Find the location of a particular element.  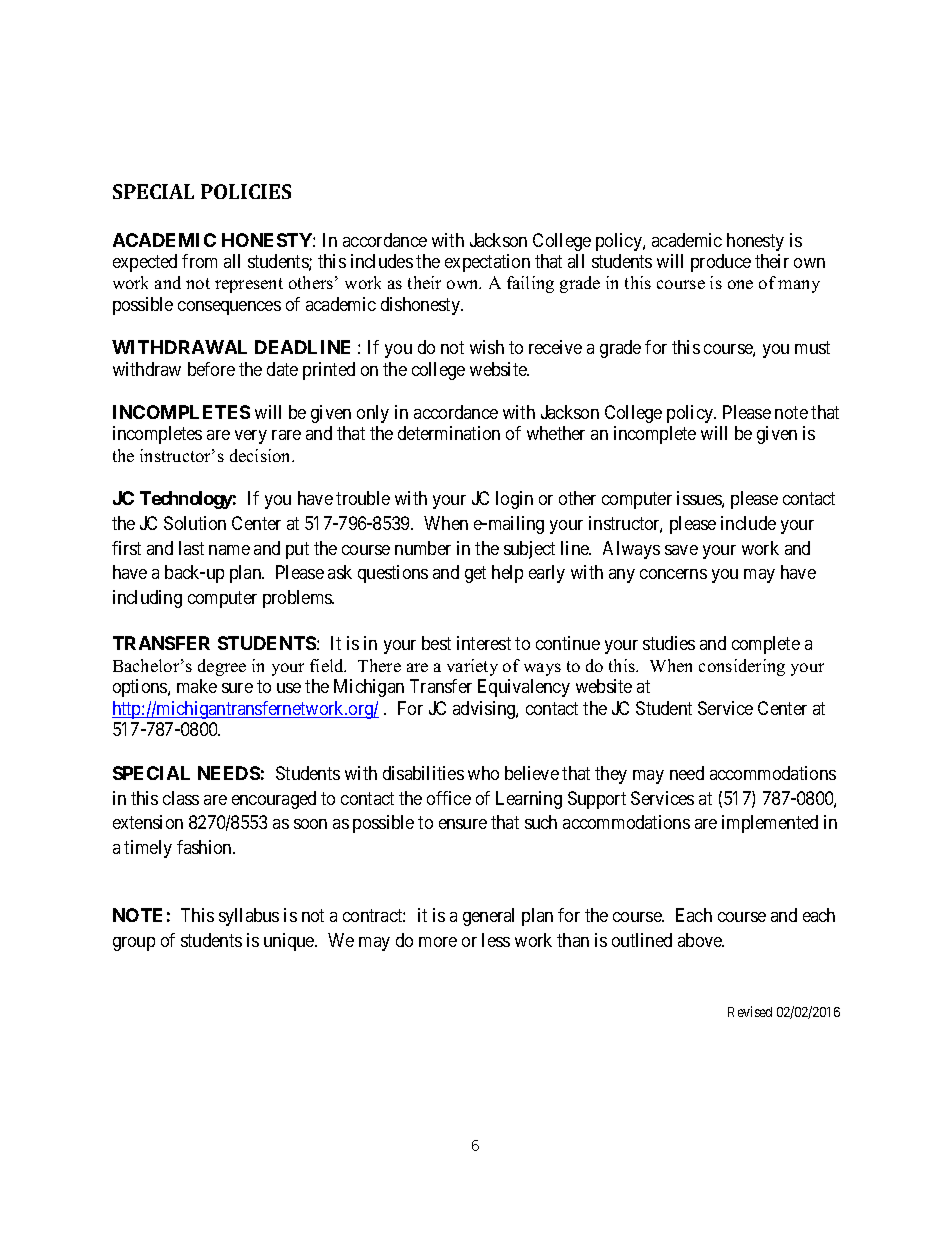

produce is located at coordinates (721, 263).
